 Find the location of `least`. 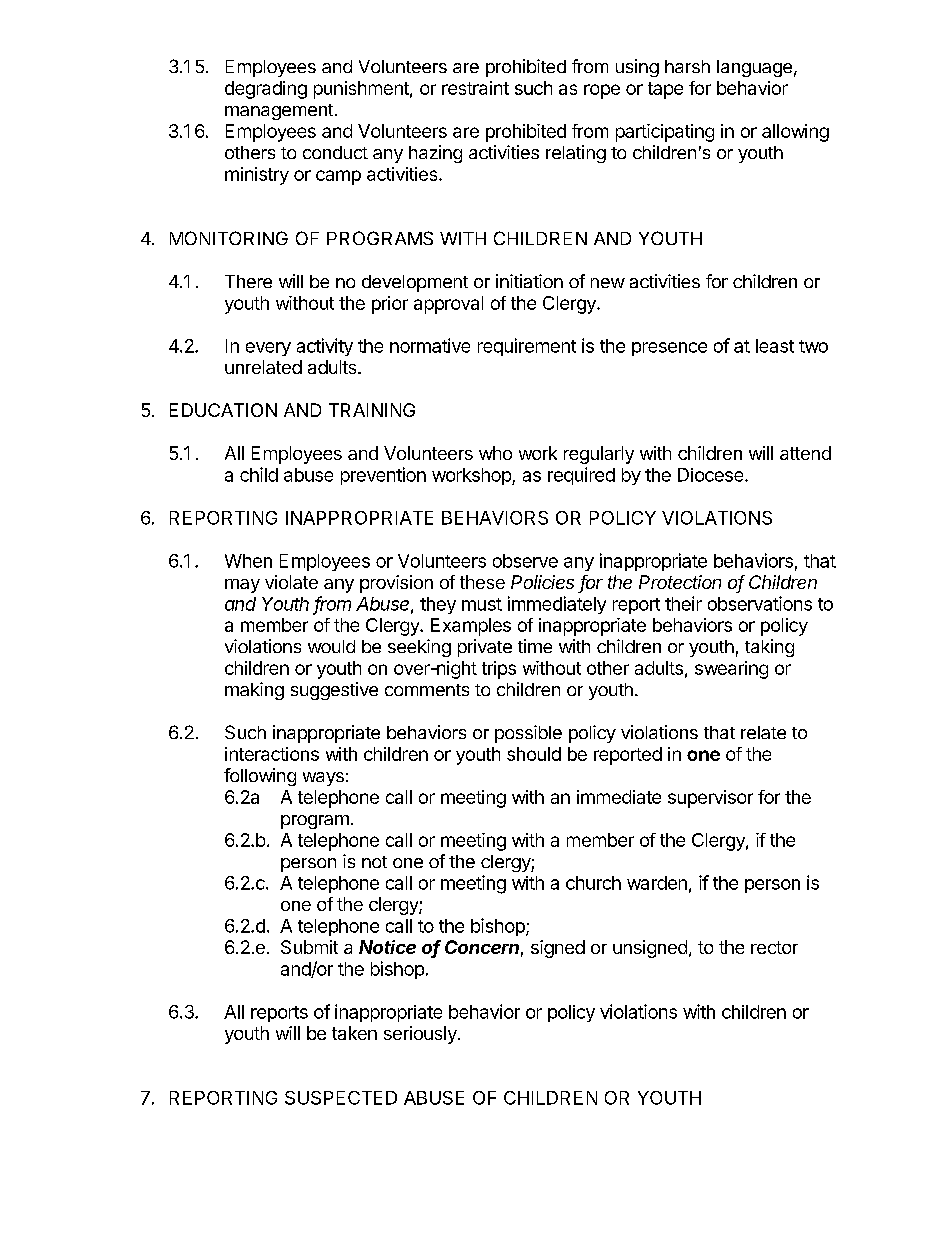

least is located at coordinates (775, 346).
